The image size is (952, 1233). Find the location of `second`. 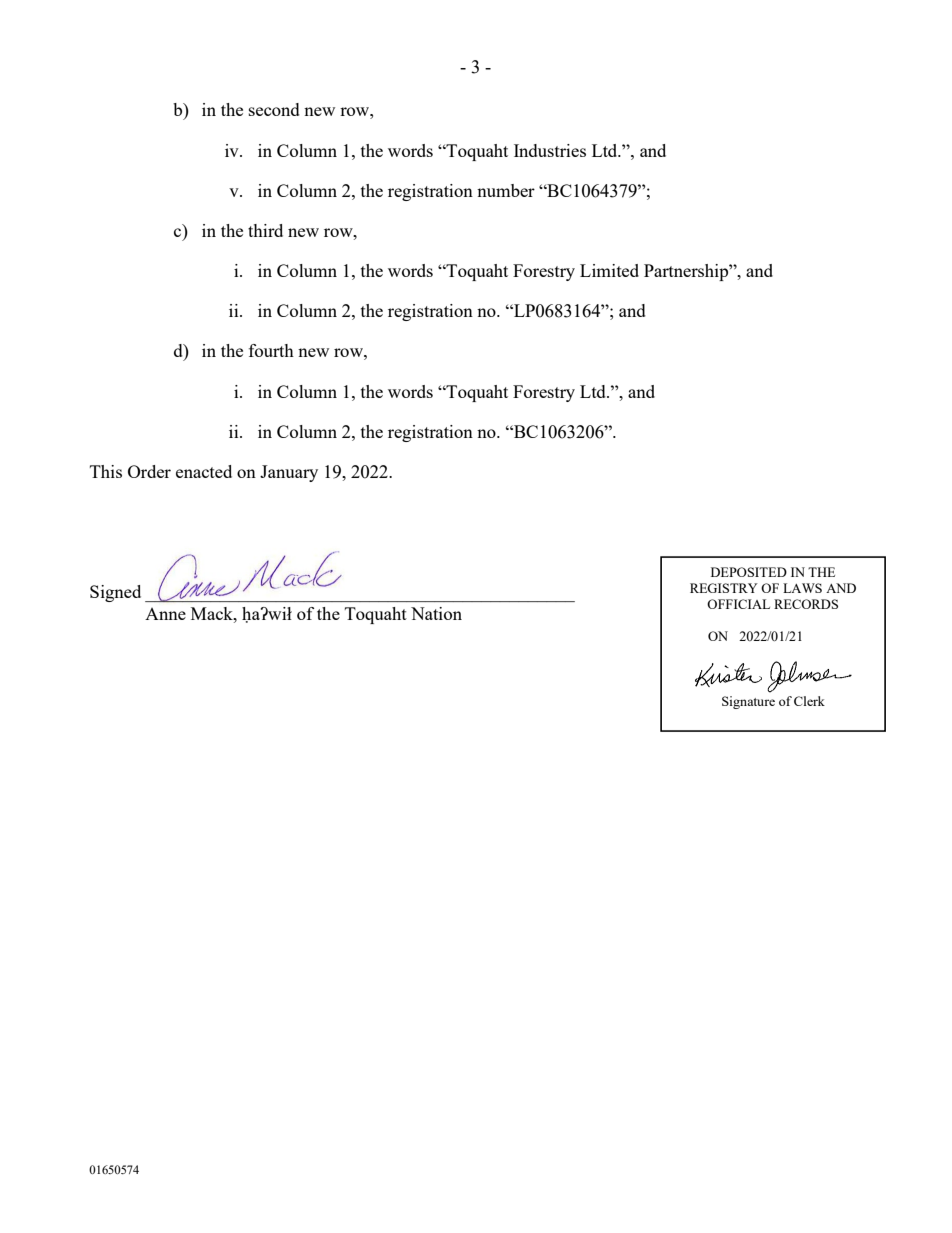

second is located at coordinates (274, 109).
